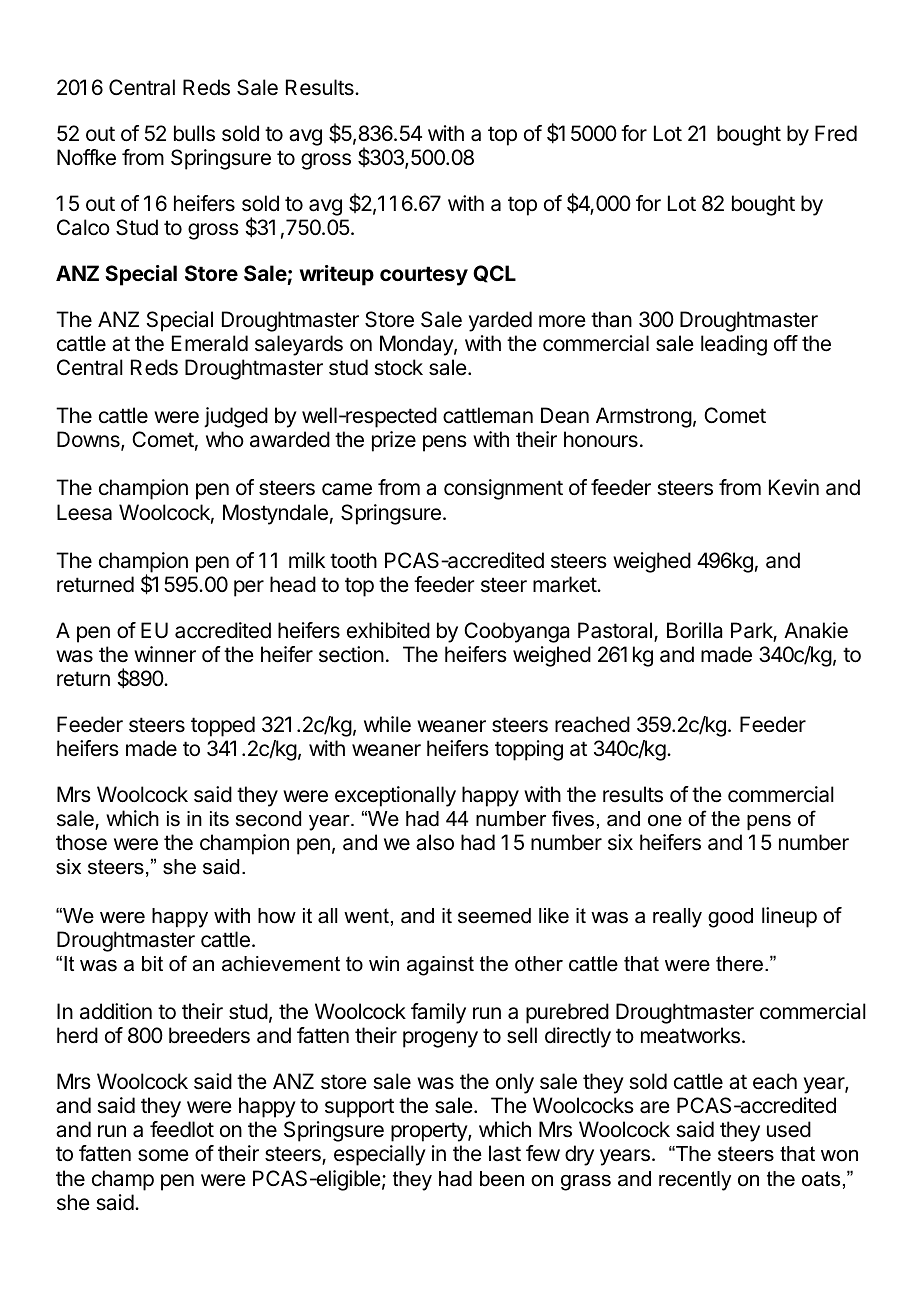 This screenshot has width=924, height=1308. Describe the element at coordinates (165, 654) in the screenshot. I see `winner` at that location.
